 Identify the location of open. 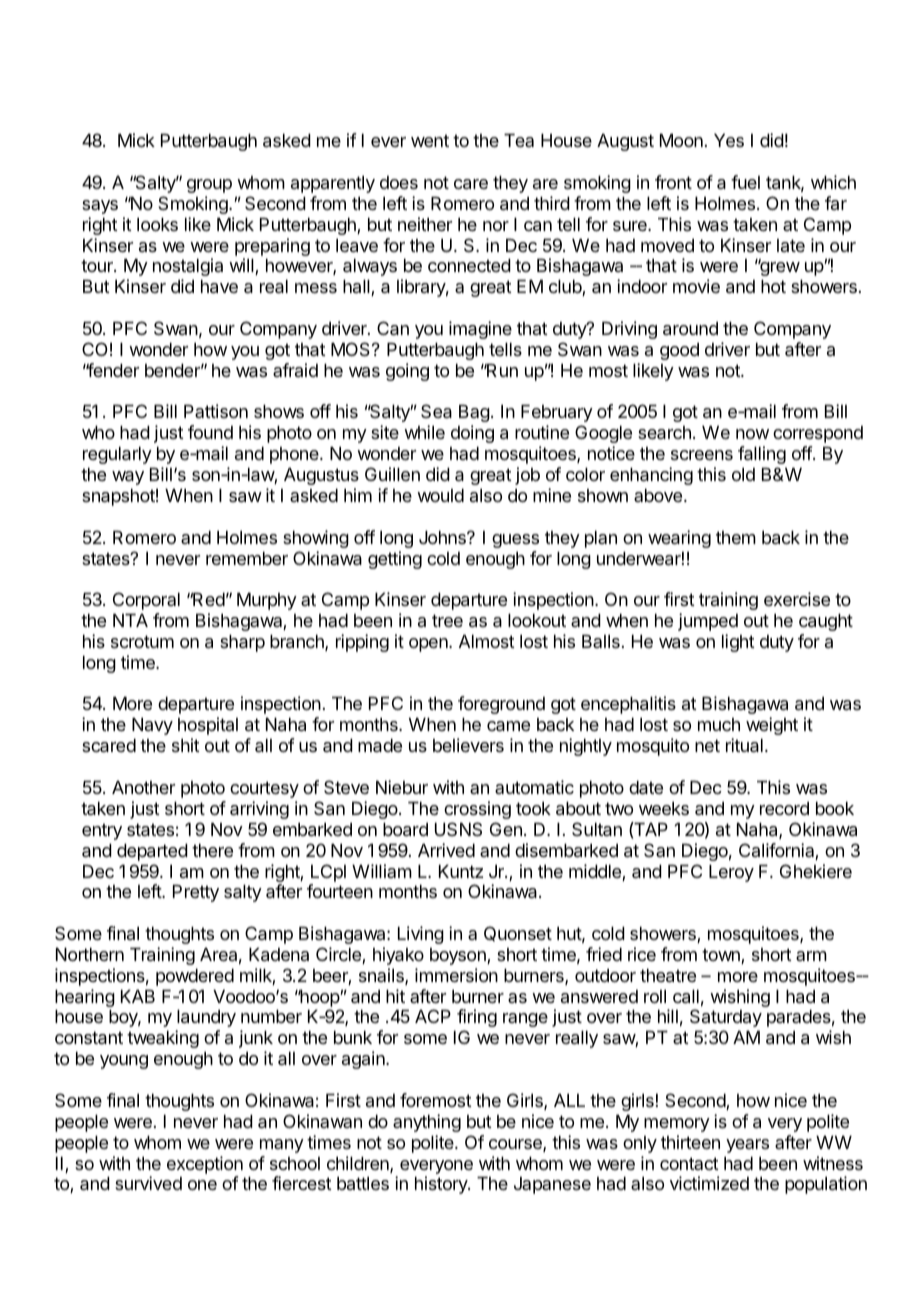
(429, 645).
